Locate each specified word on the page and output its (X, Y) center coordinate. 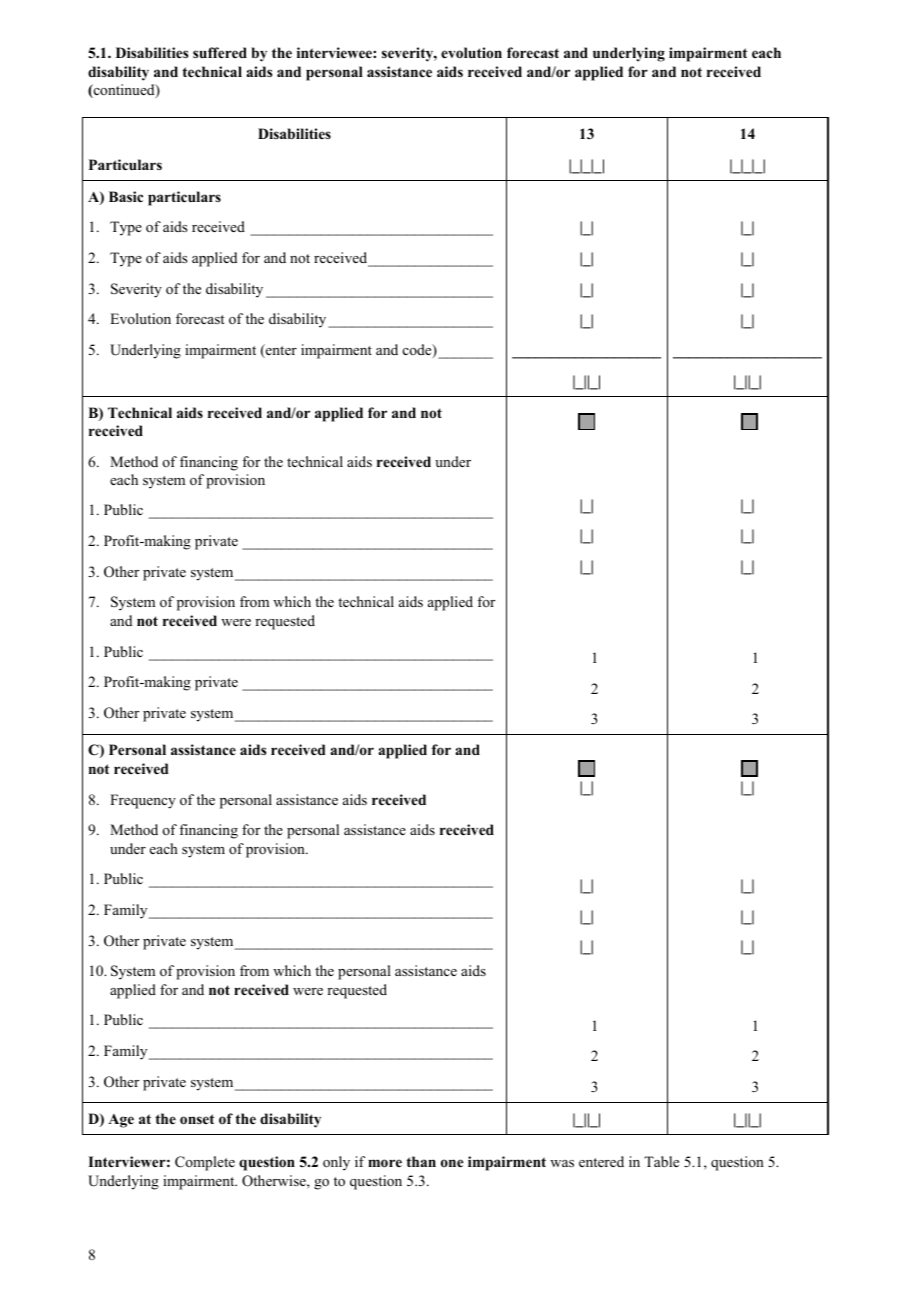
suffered (220, 52)
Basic (126, 196)
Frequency (143, 801)
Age (121, 1121)
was (562, 1163)
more (385, 1163)
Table (661, 1161)
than (421, 1161)
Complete (205, 1163)
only (336, 1163)
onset (197, 1119)
